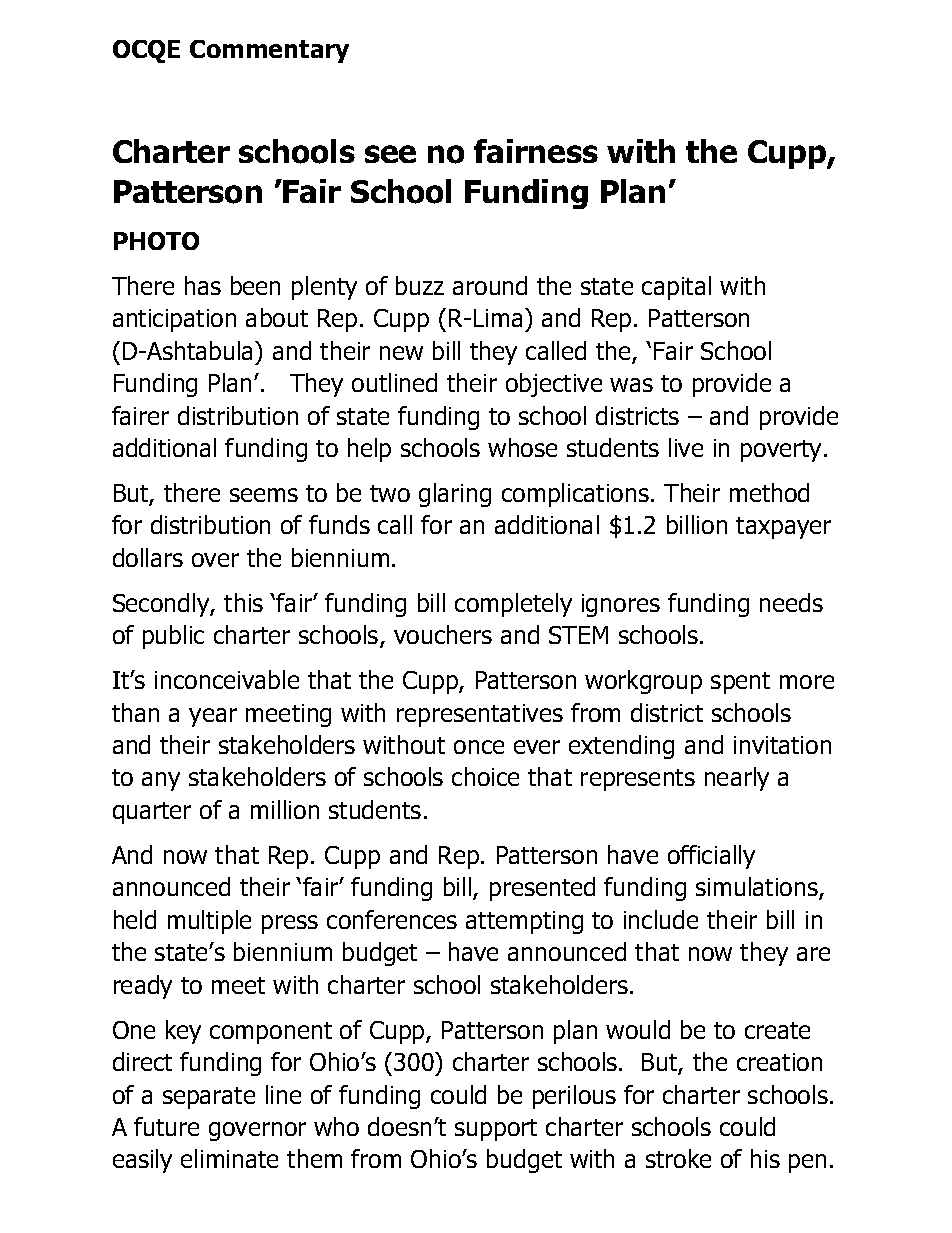  I want to click on separate, so click(209, 1098).
